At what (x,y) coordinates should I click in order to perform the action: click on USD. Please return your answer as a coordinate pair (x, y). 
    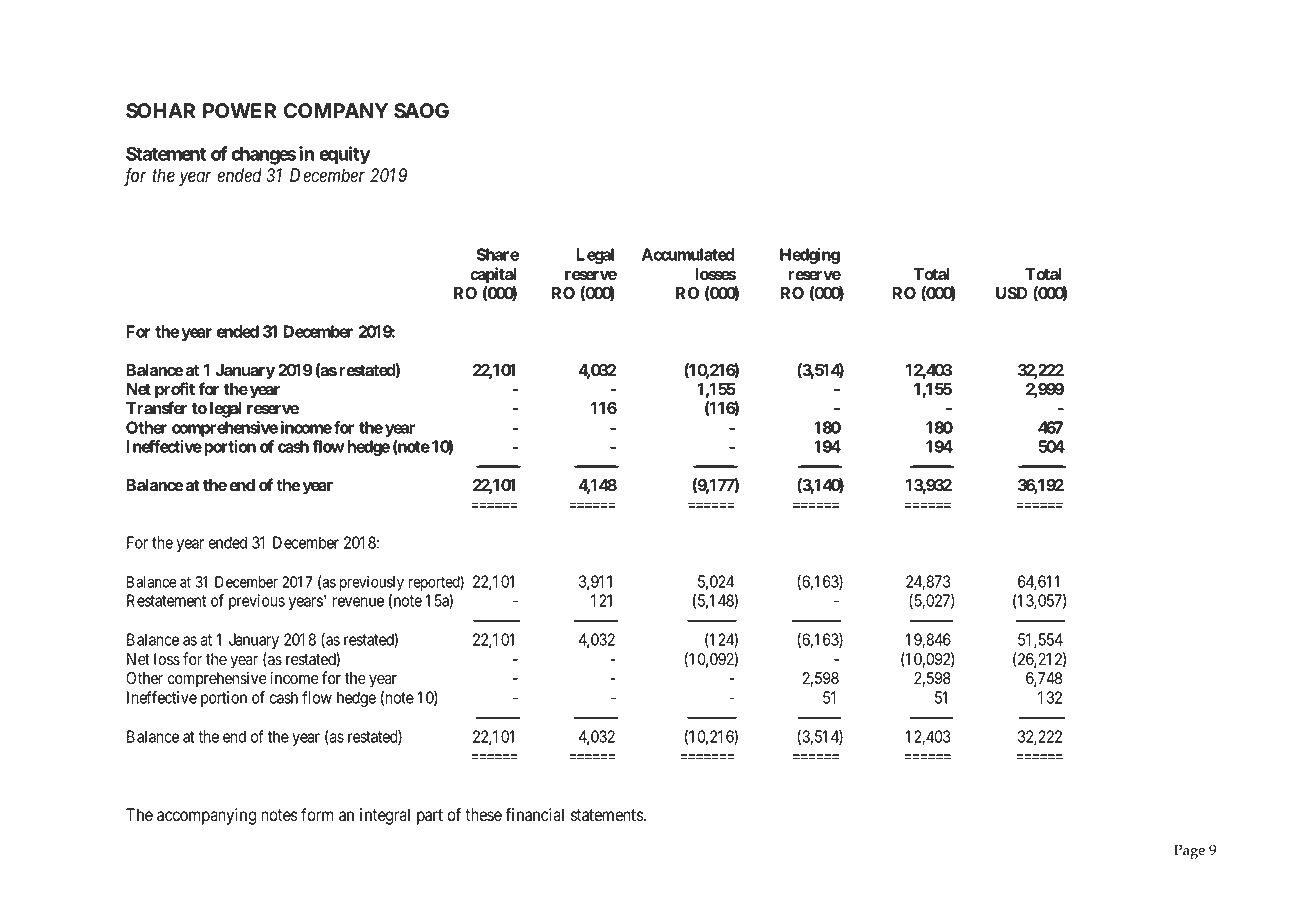
    Looking at the image, I should click on (1012, 293).
